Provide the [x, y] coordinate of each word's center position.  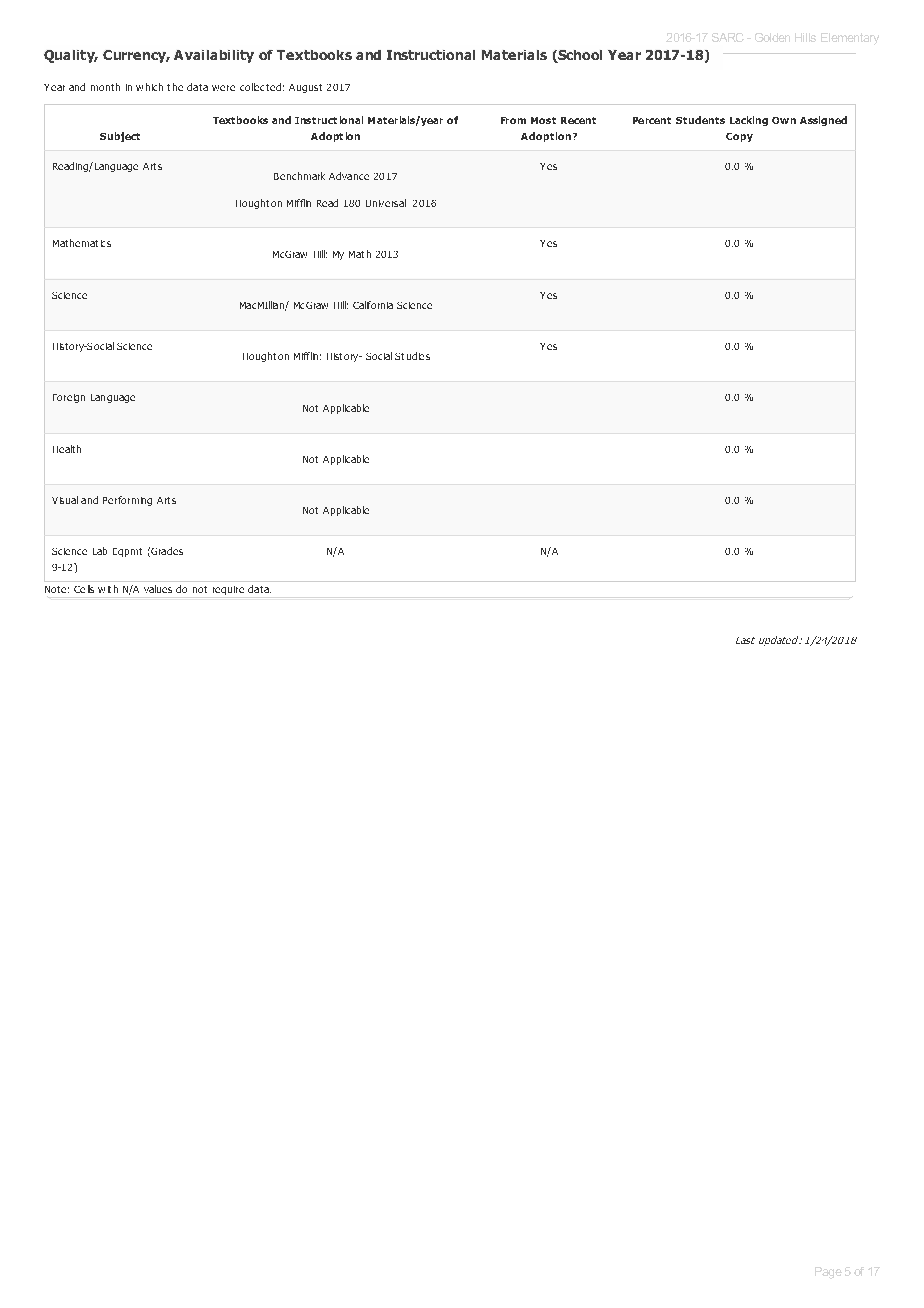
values [158, 589]
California [373, 305]
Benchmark [299, 176]
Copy [739, 137]
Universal [386, 203]
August [305, 88]
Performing [127, 501]
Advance [349, 176]
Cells [84, 589]
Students [700, 120]
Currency [135, 56]
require [228, 590]
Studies [412, 356]
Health [67, 449]
